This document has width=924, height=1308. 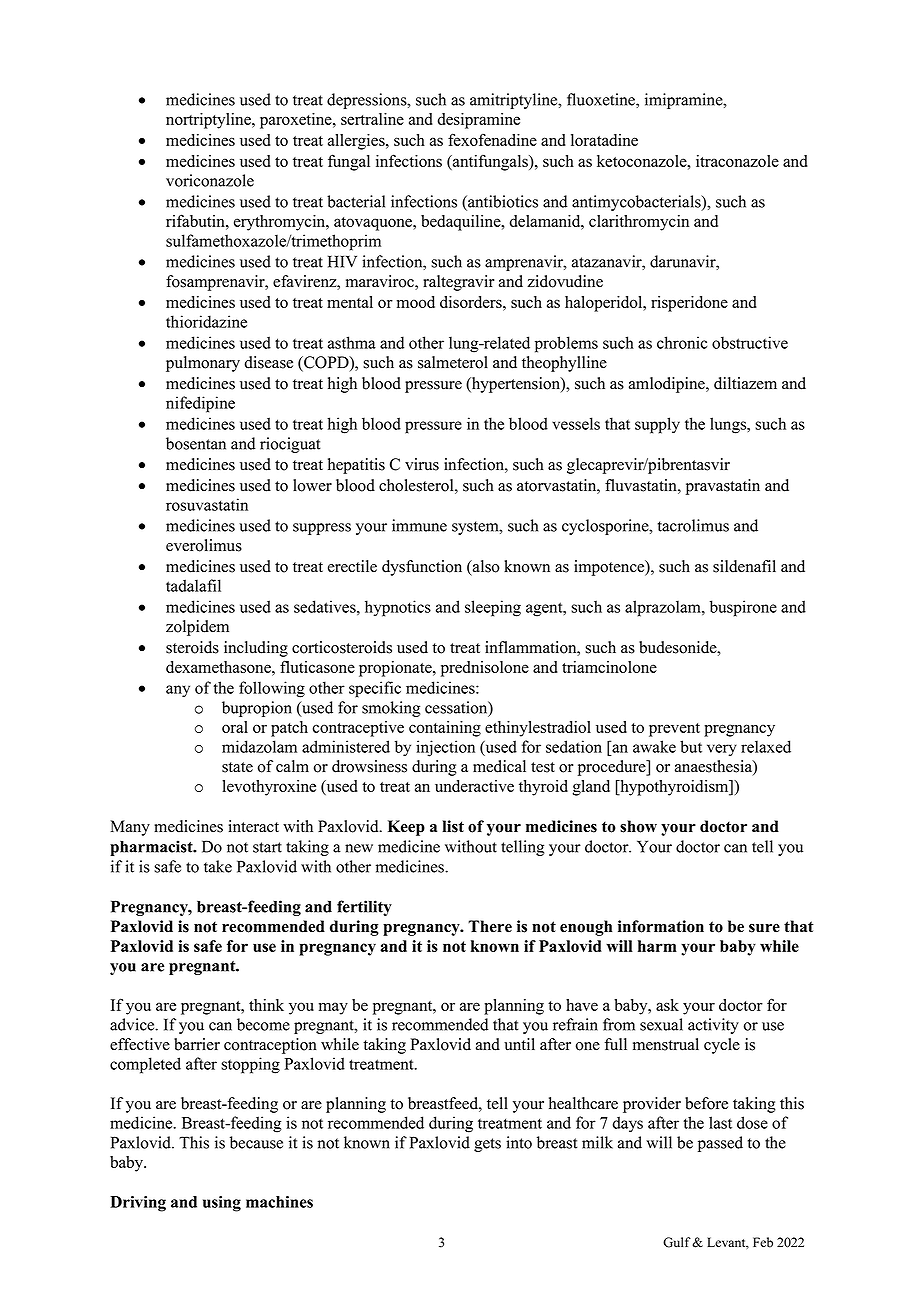 What do you see at coordinates (453, 826) in the document?
I see `list` at bounding box center [453, 826].
